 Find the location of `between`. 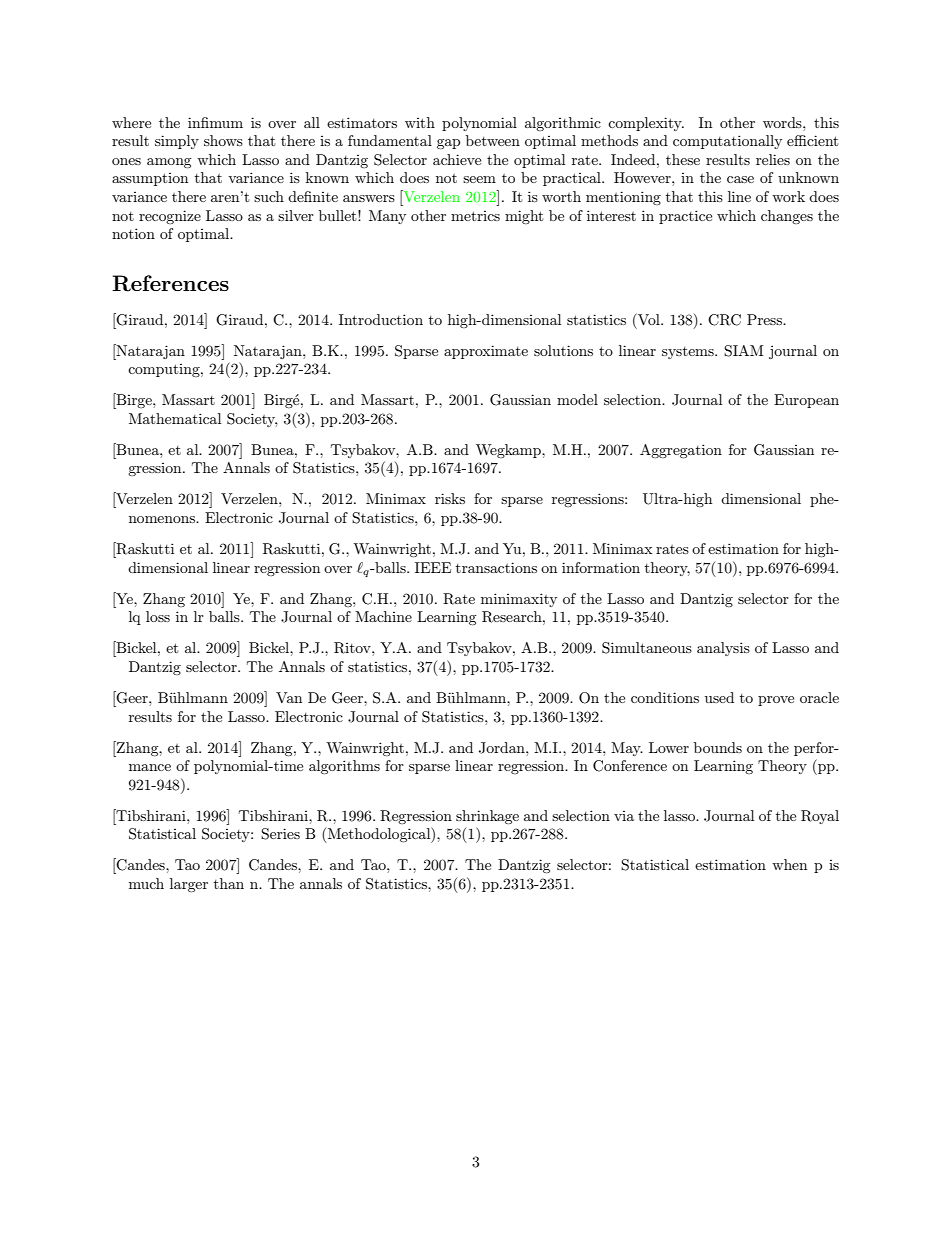

between is located at coordinates (493, 140).
